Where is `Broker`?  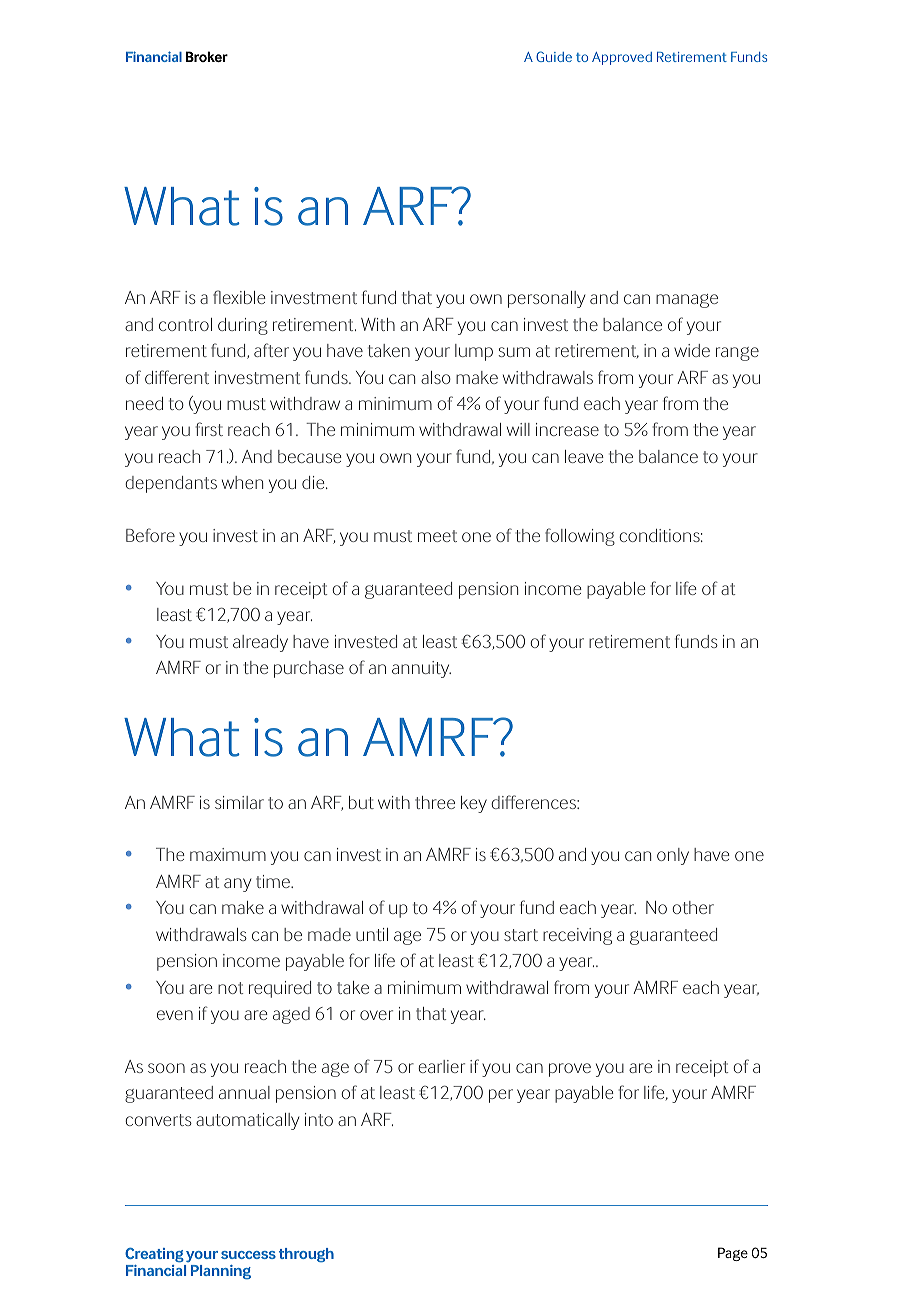
Broker is located at coordinates (207, 56).
